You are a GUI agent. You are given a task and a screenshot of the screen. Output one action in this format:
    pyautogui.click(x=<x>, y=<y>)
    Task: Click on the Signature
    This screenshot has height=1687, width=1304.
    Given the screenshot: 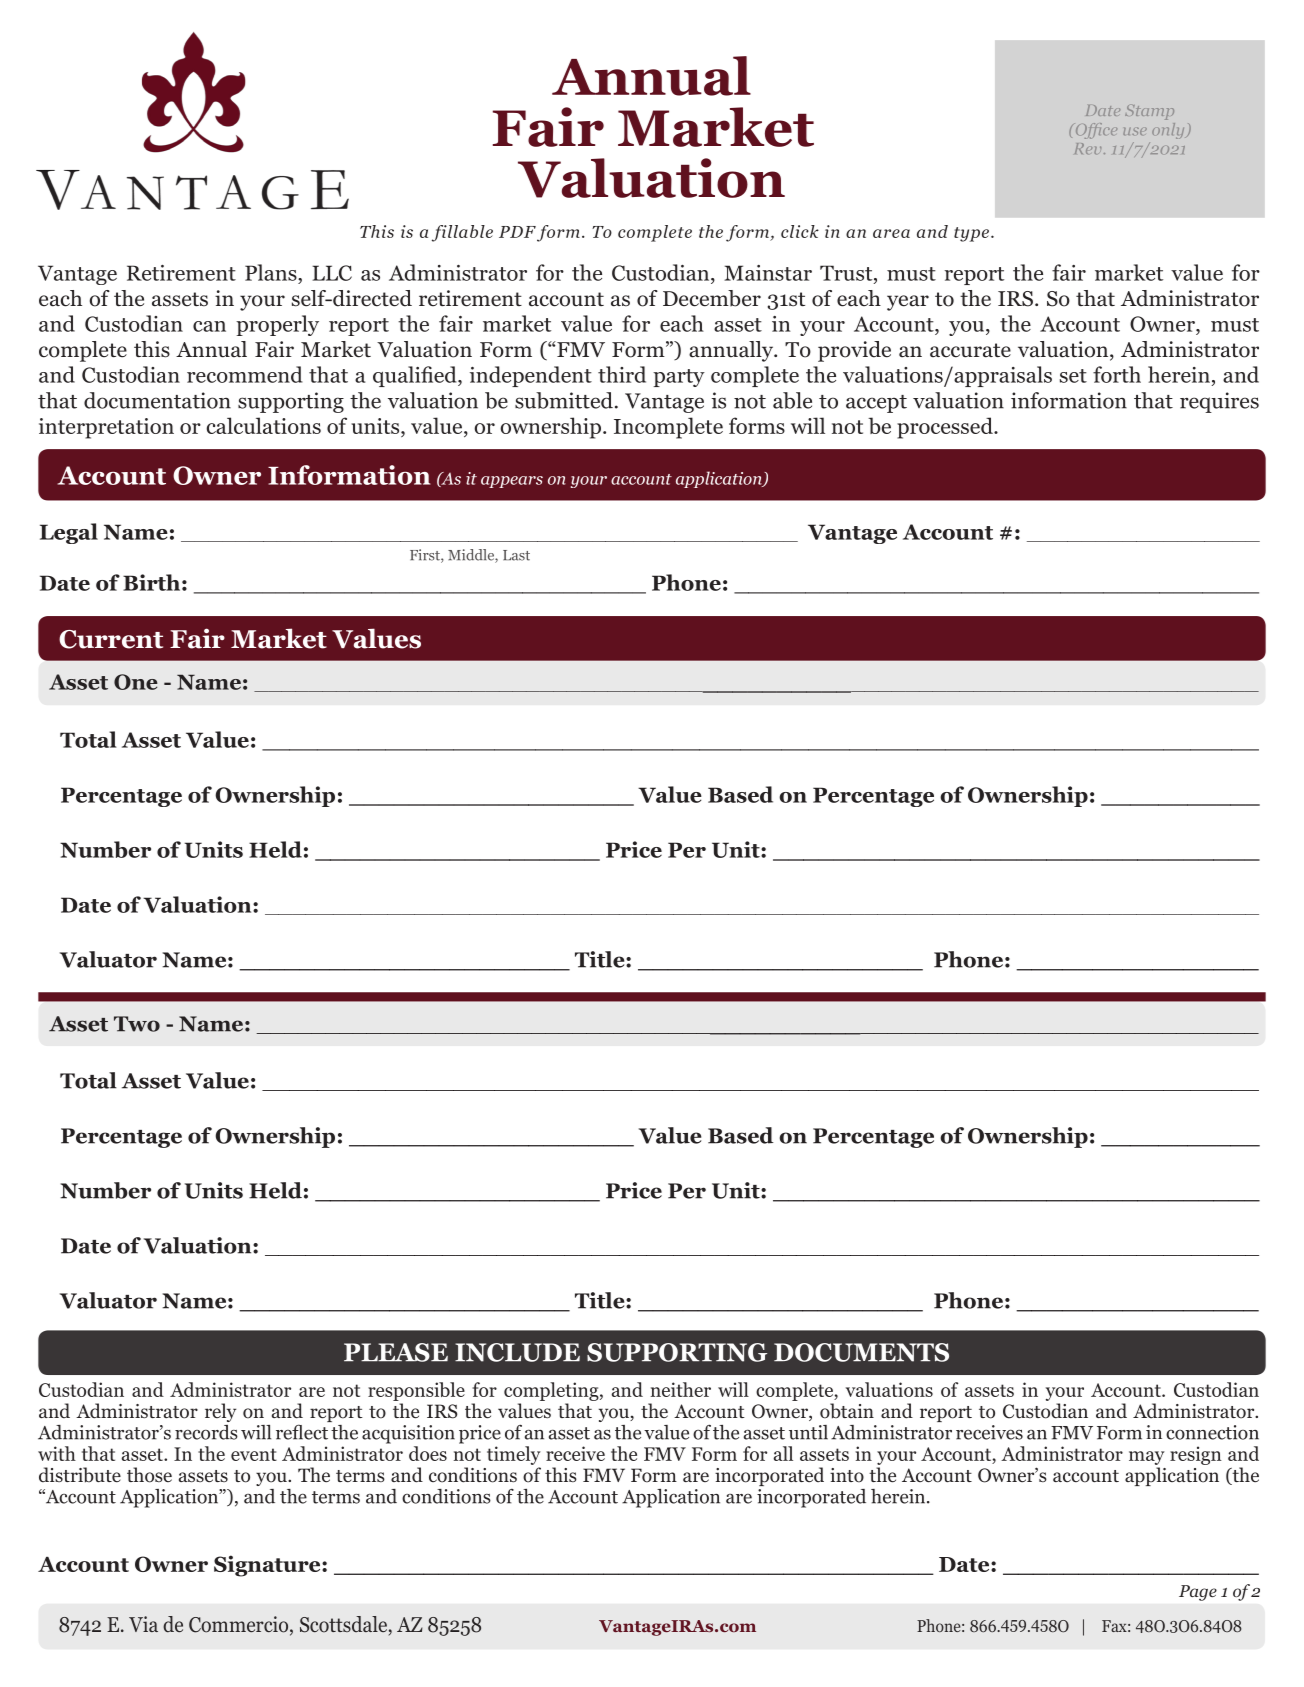 What is the action you would take?
    pyautogui.click(x=268, y=1566)
